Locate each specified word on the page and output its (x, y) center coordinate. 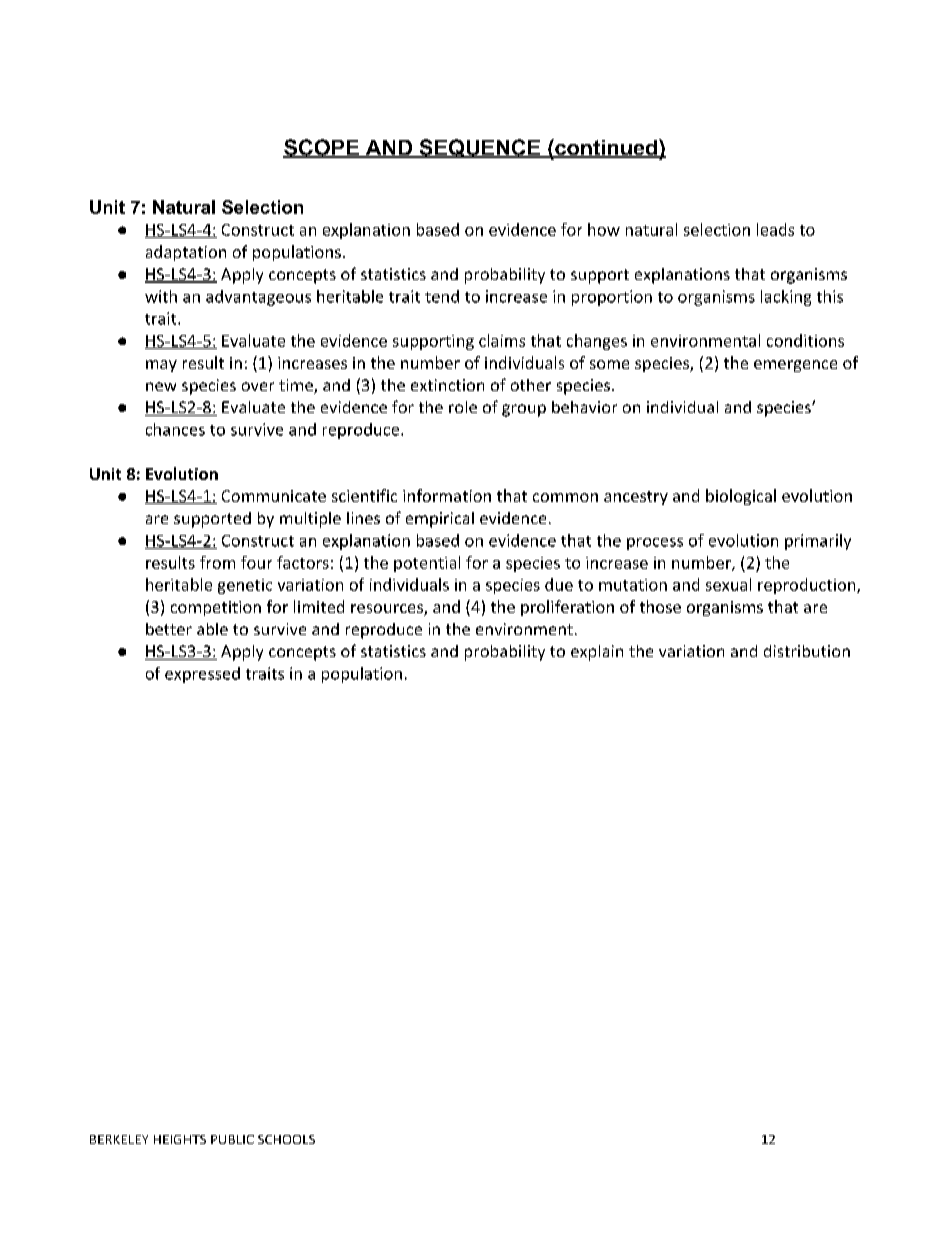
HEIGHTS (180, 1139)
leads (775, 229)
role (463, 407)
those (660, 606)
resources (388, 610)
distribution (807, 651)
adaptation (186, 253)
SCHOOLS (286, 1139)
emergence (795, 366)
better (169, 629)
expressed (202, 675)
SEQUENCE (479, 148)
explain (597, 653)
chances (175, 429)
